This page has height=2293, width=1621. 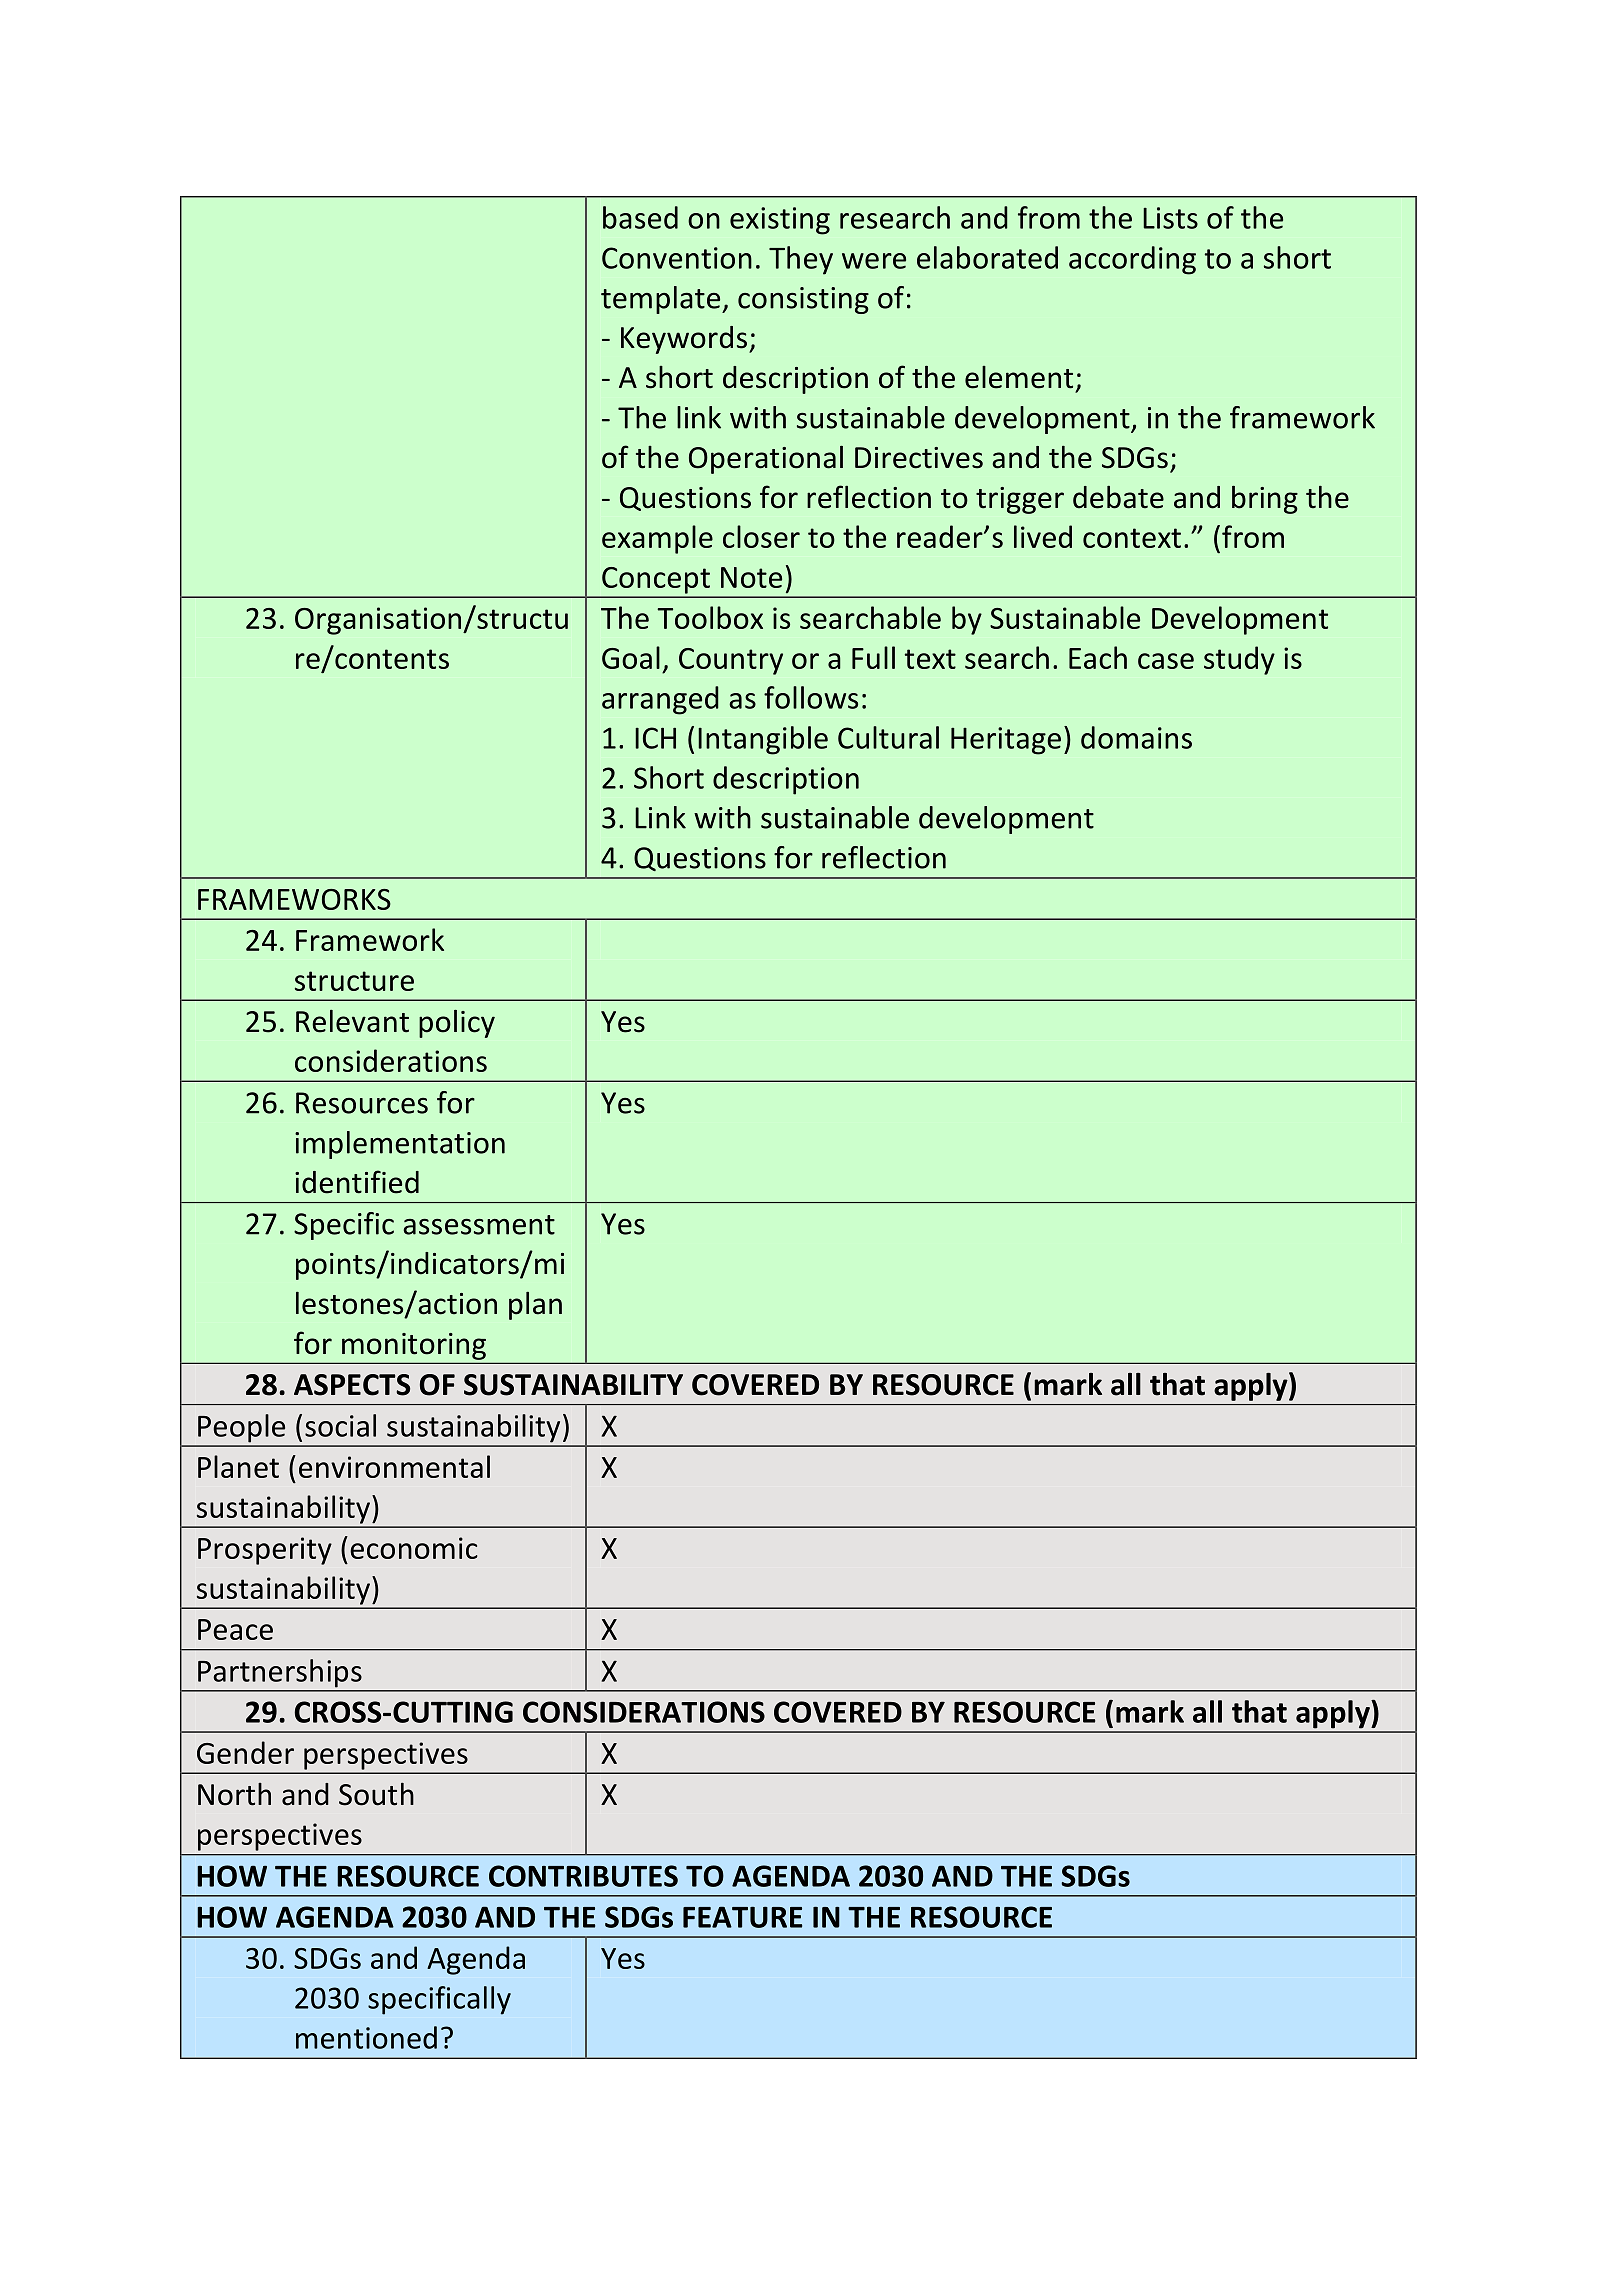 I want to click on Toolbox, so click(x=710, y=617).
